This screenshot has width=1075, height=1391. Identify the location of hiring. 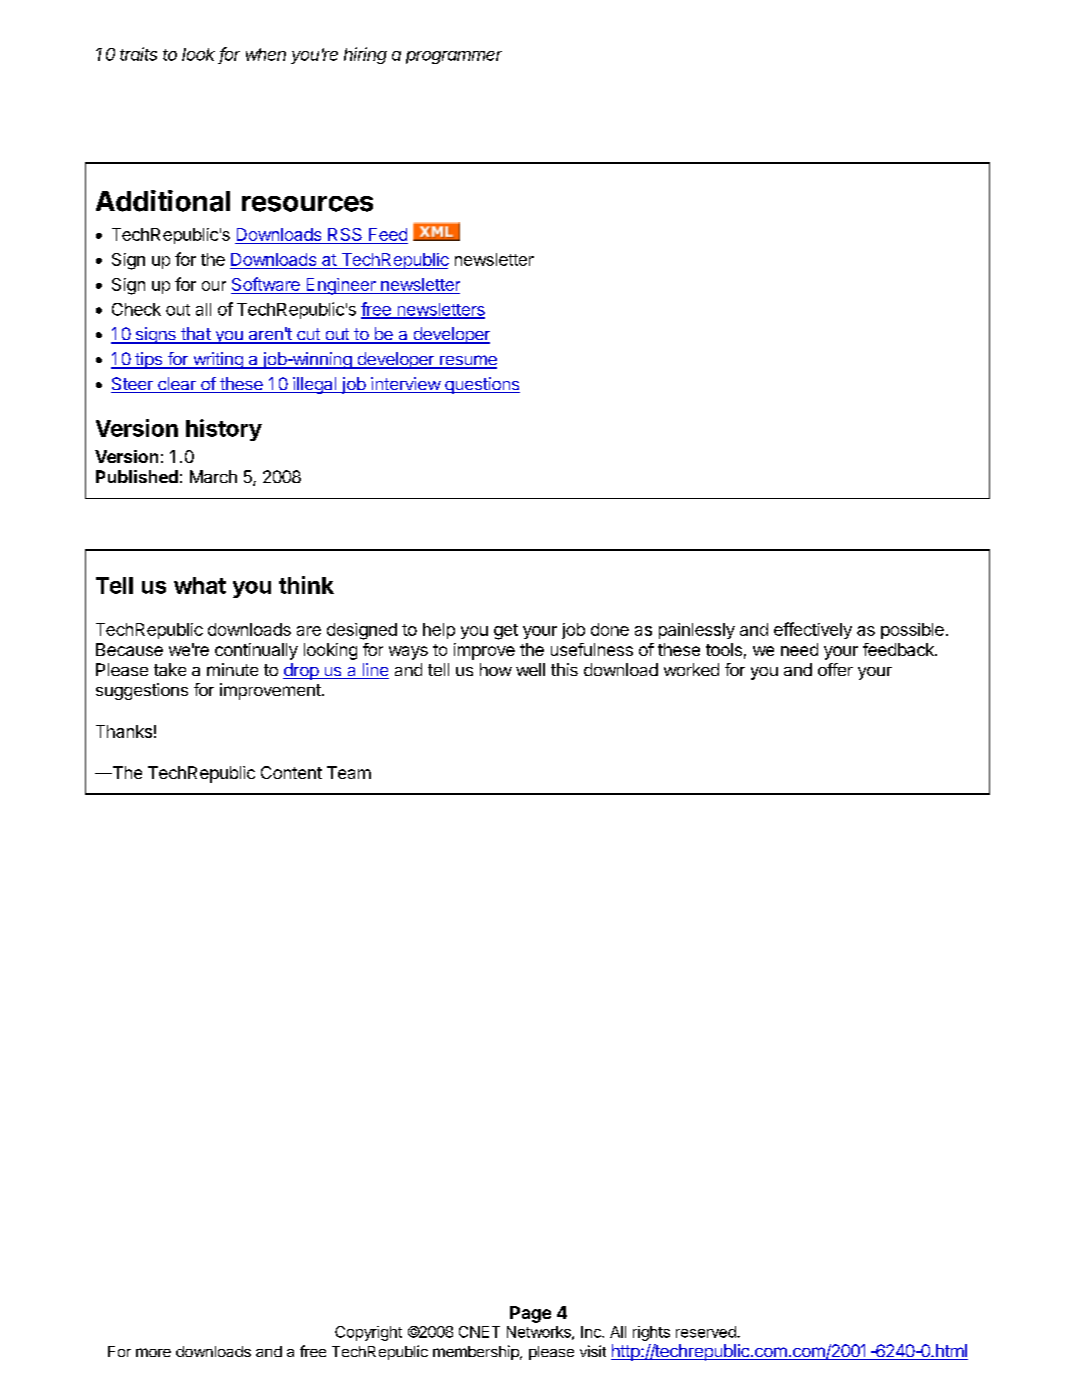
(365, 55).
